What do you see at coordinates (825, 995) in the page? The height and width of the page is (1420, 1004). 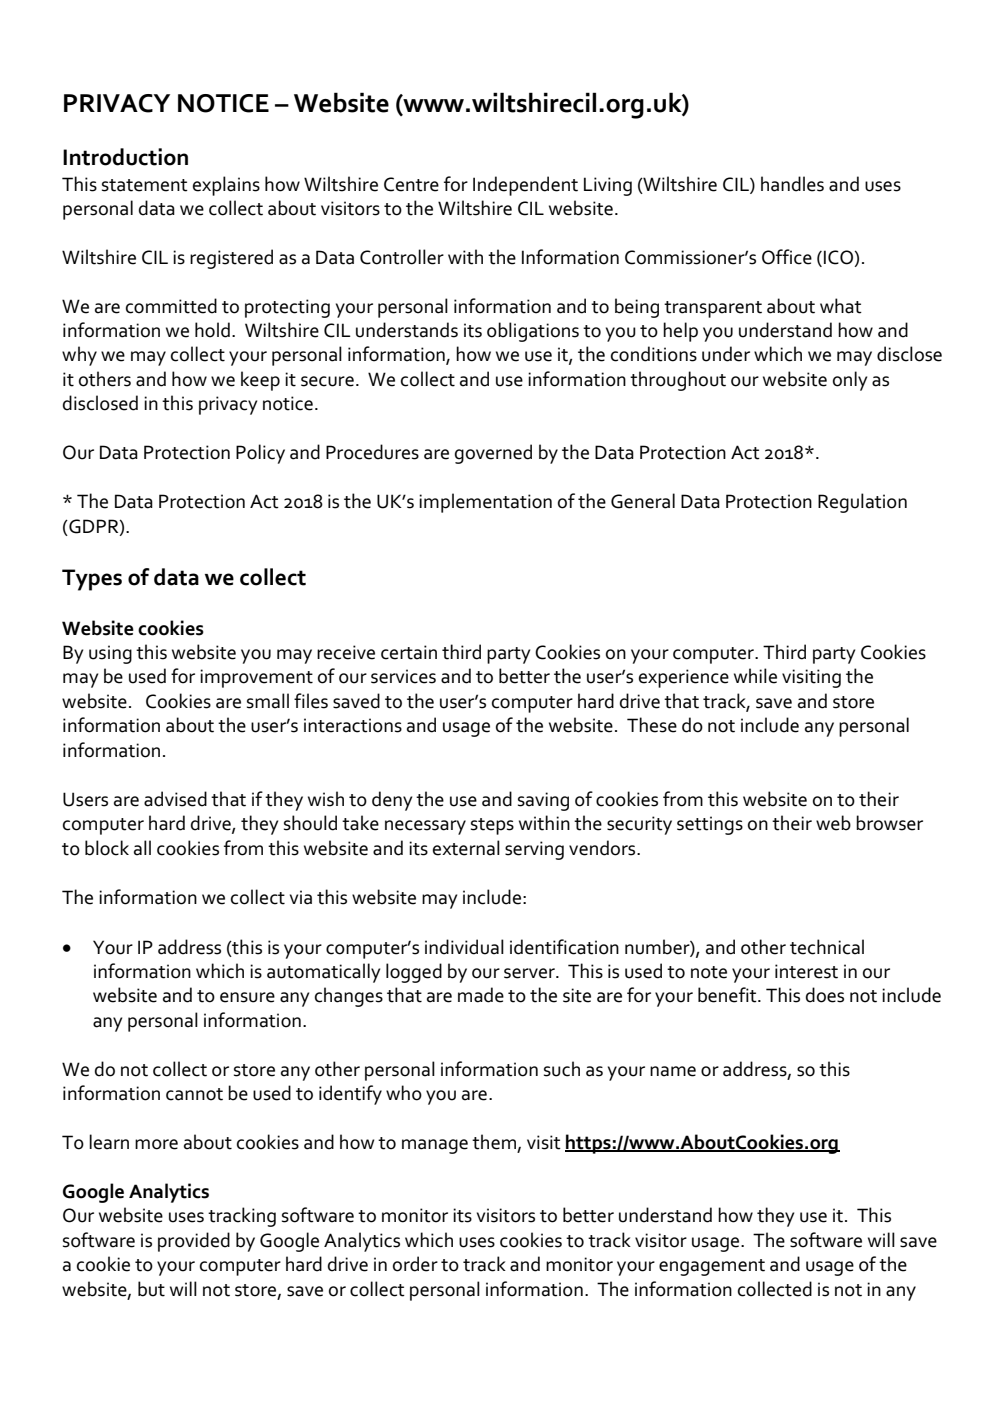 I see `does` at bounding box center [825, 995].
